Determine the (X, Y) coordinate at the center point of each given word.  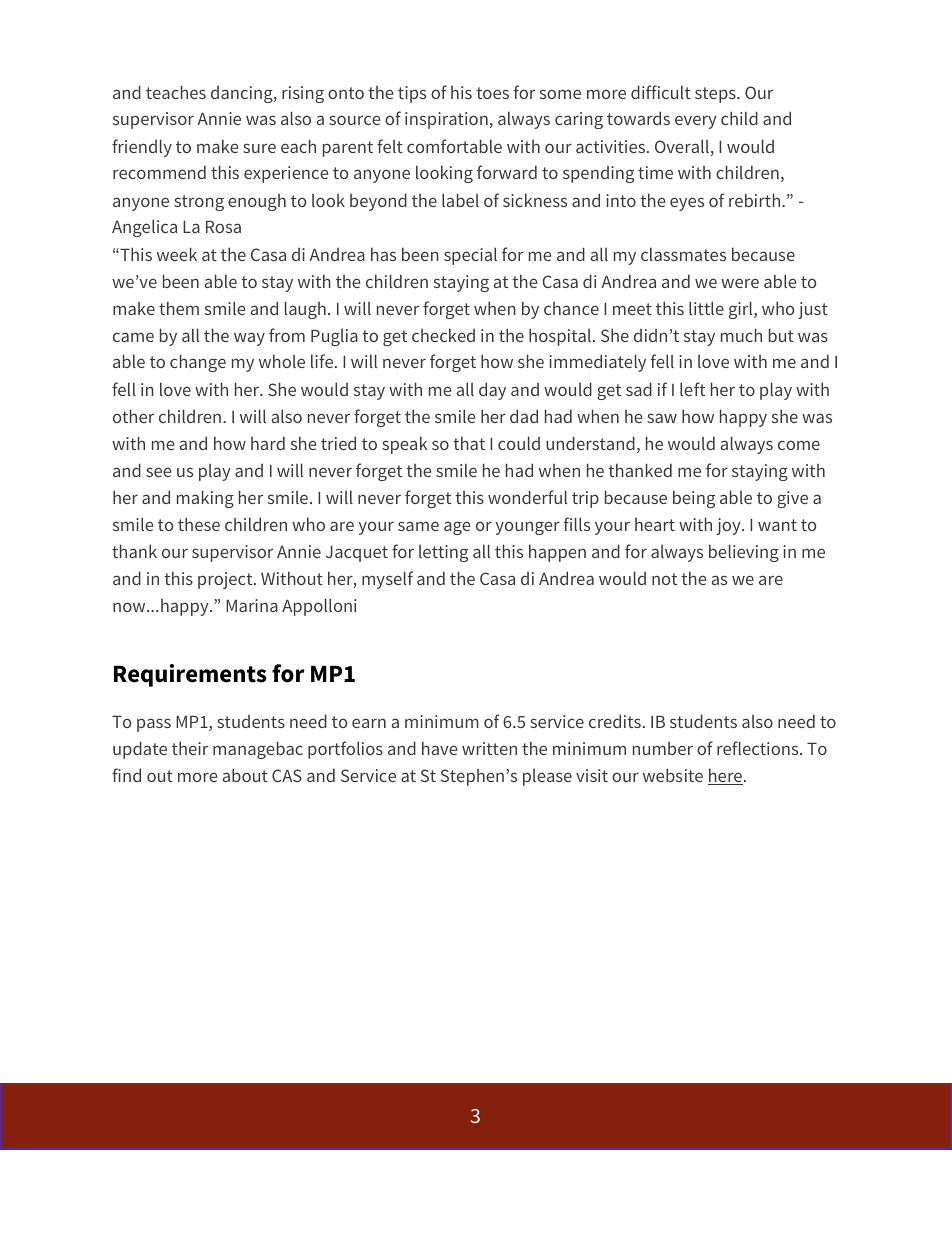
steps (716, 95)
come (799, 445)
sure (259, 148)
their (190, 748)
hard (268, 443)
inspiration (446, 120)
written (489, 748)
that (469, 443)
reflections (759, 748)
